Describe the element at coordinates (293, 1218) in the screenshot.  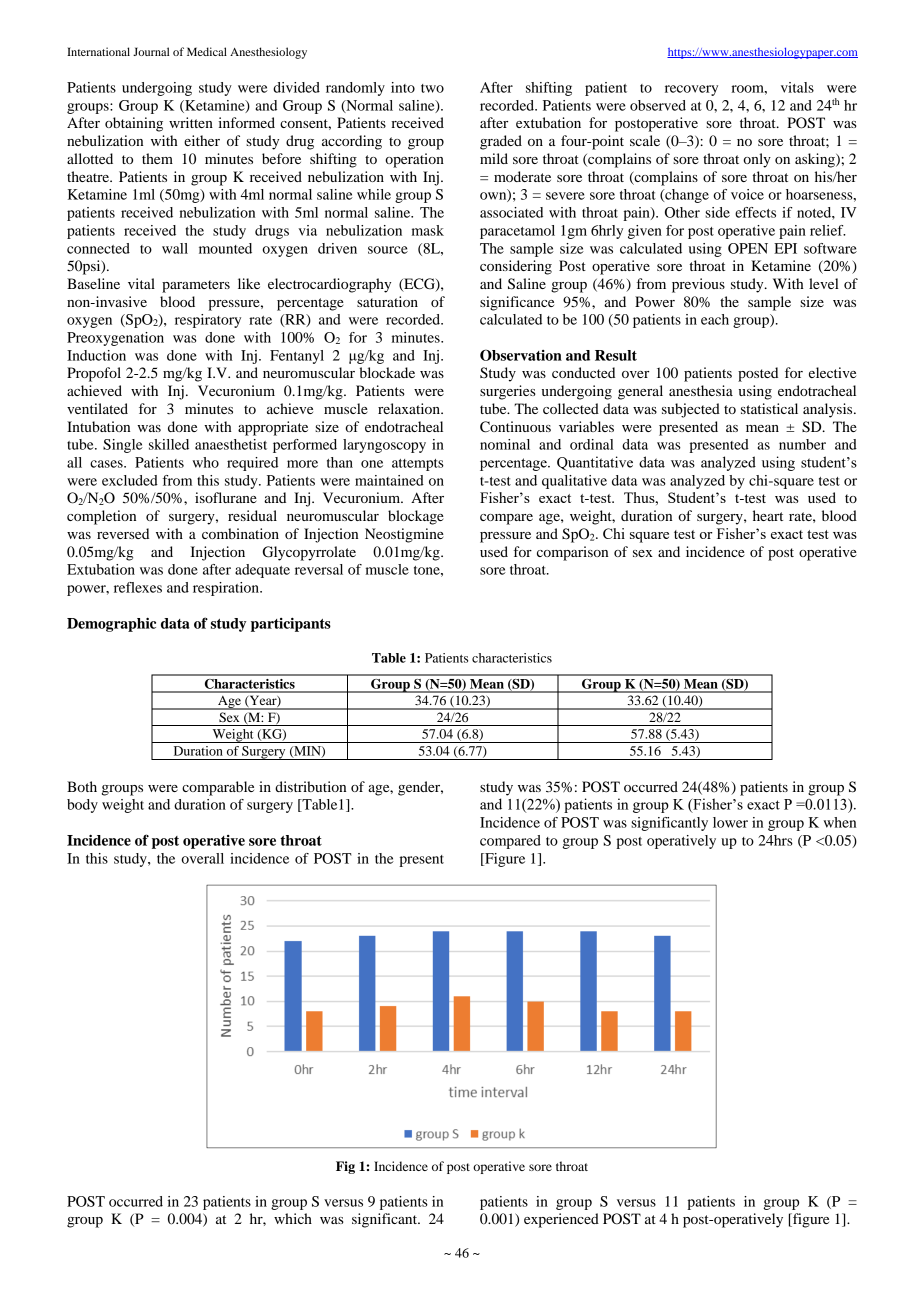
I see `which` at that location.
